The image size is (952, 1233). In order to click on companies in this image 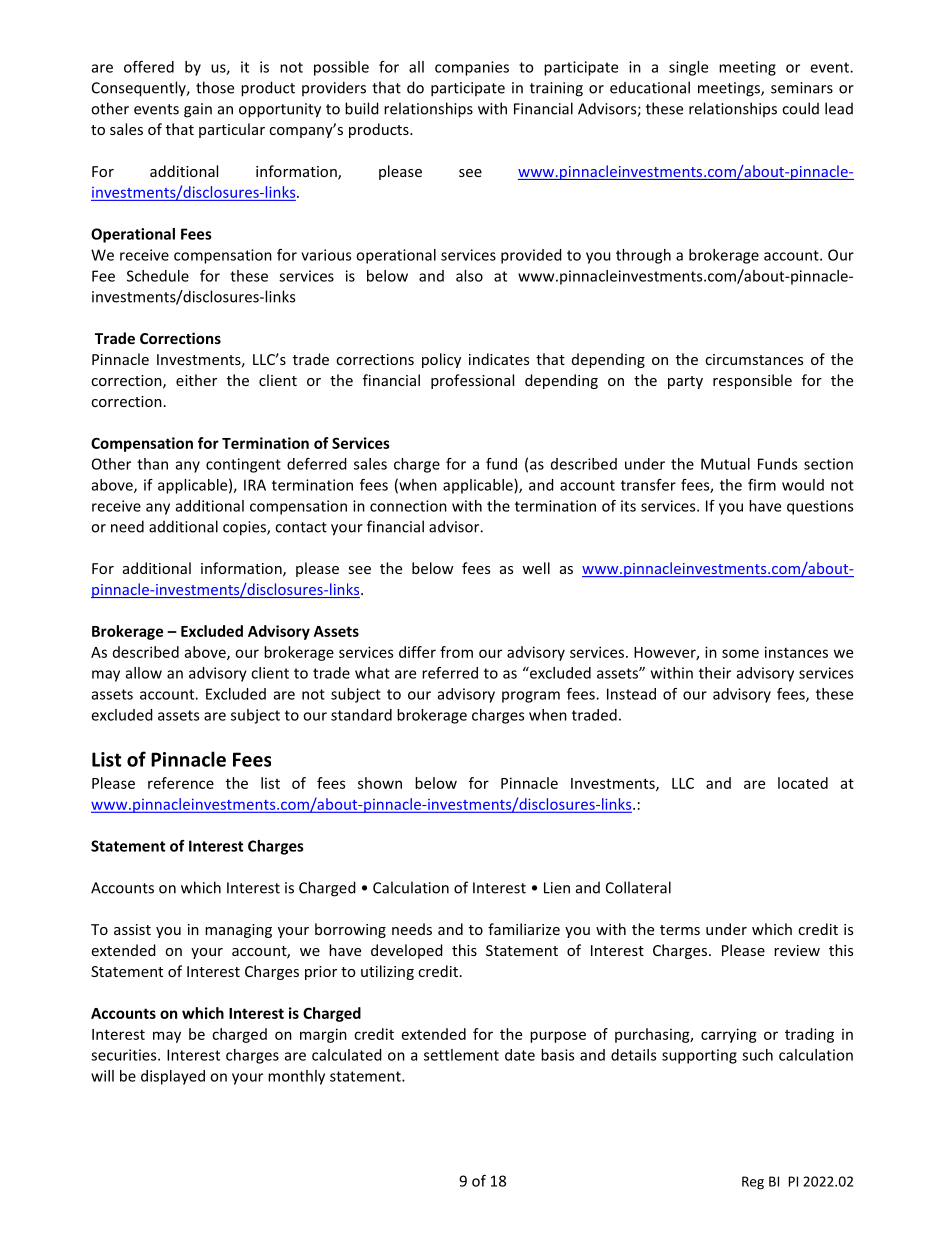, I will do `click(472, 68)`.
